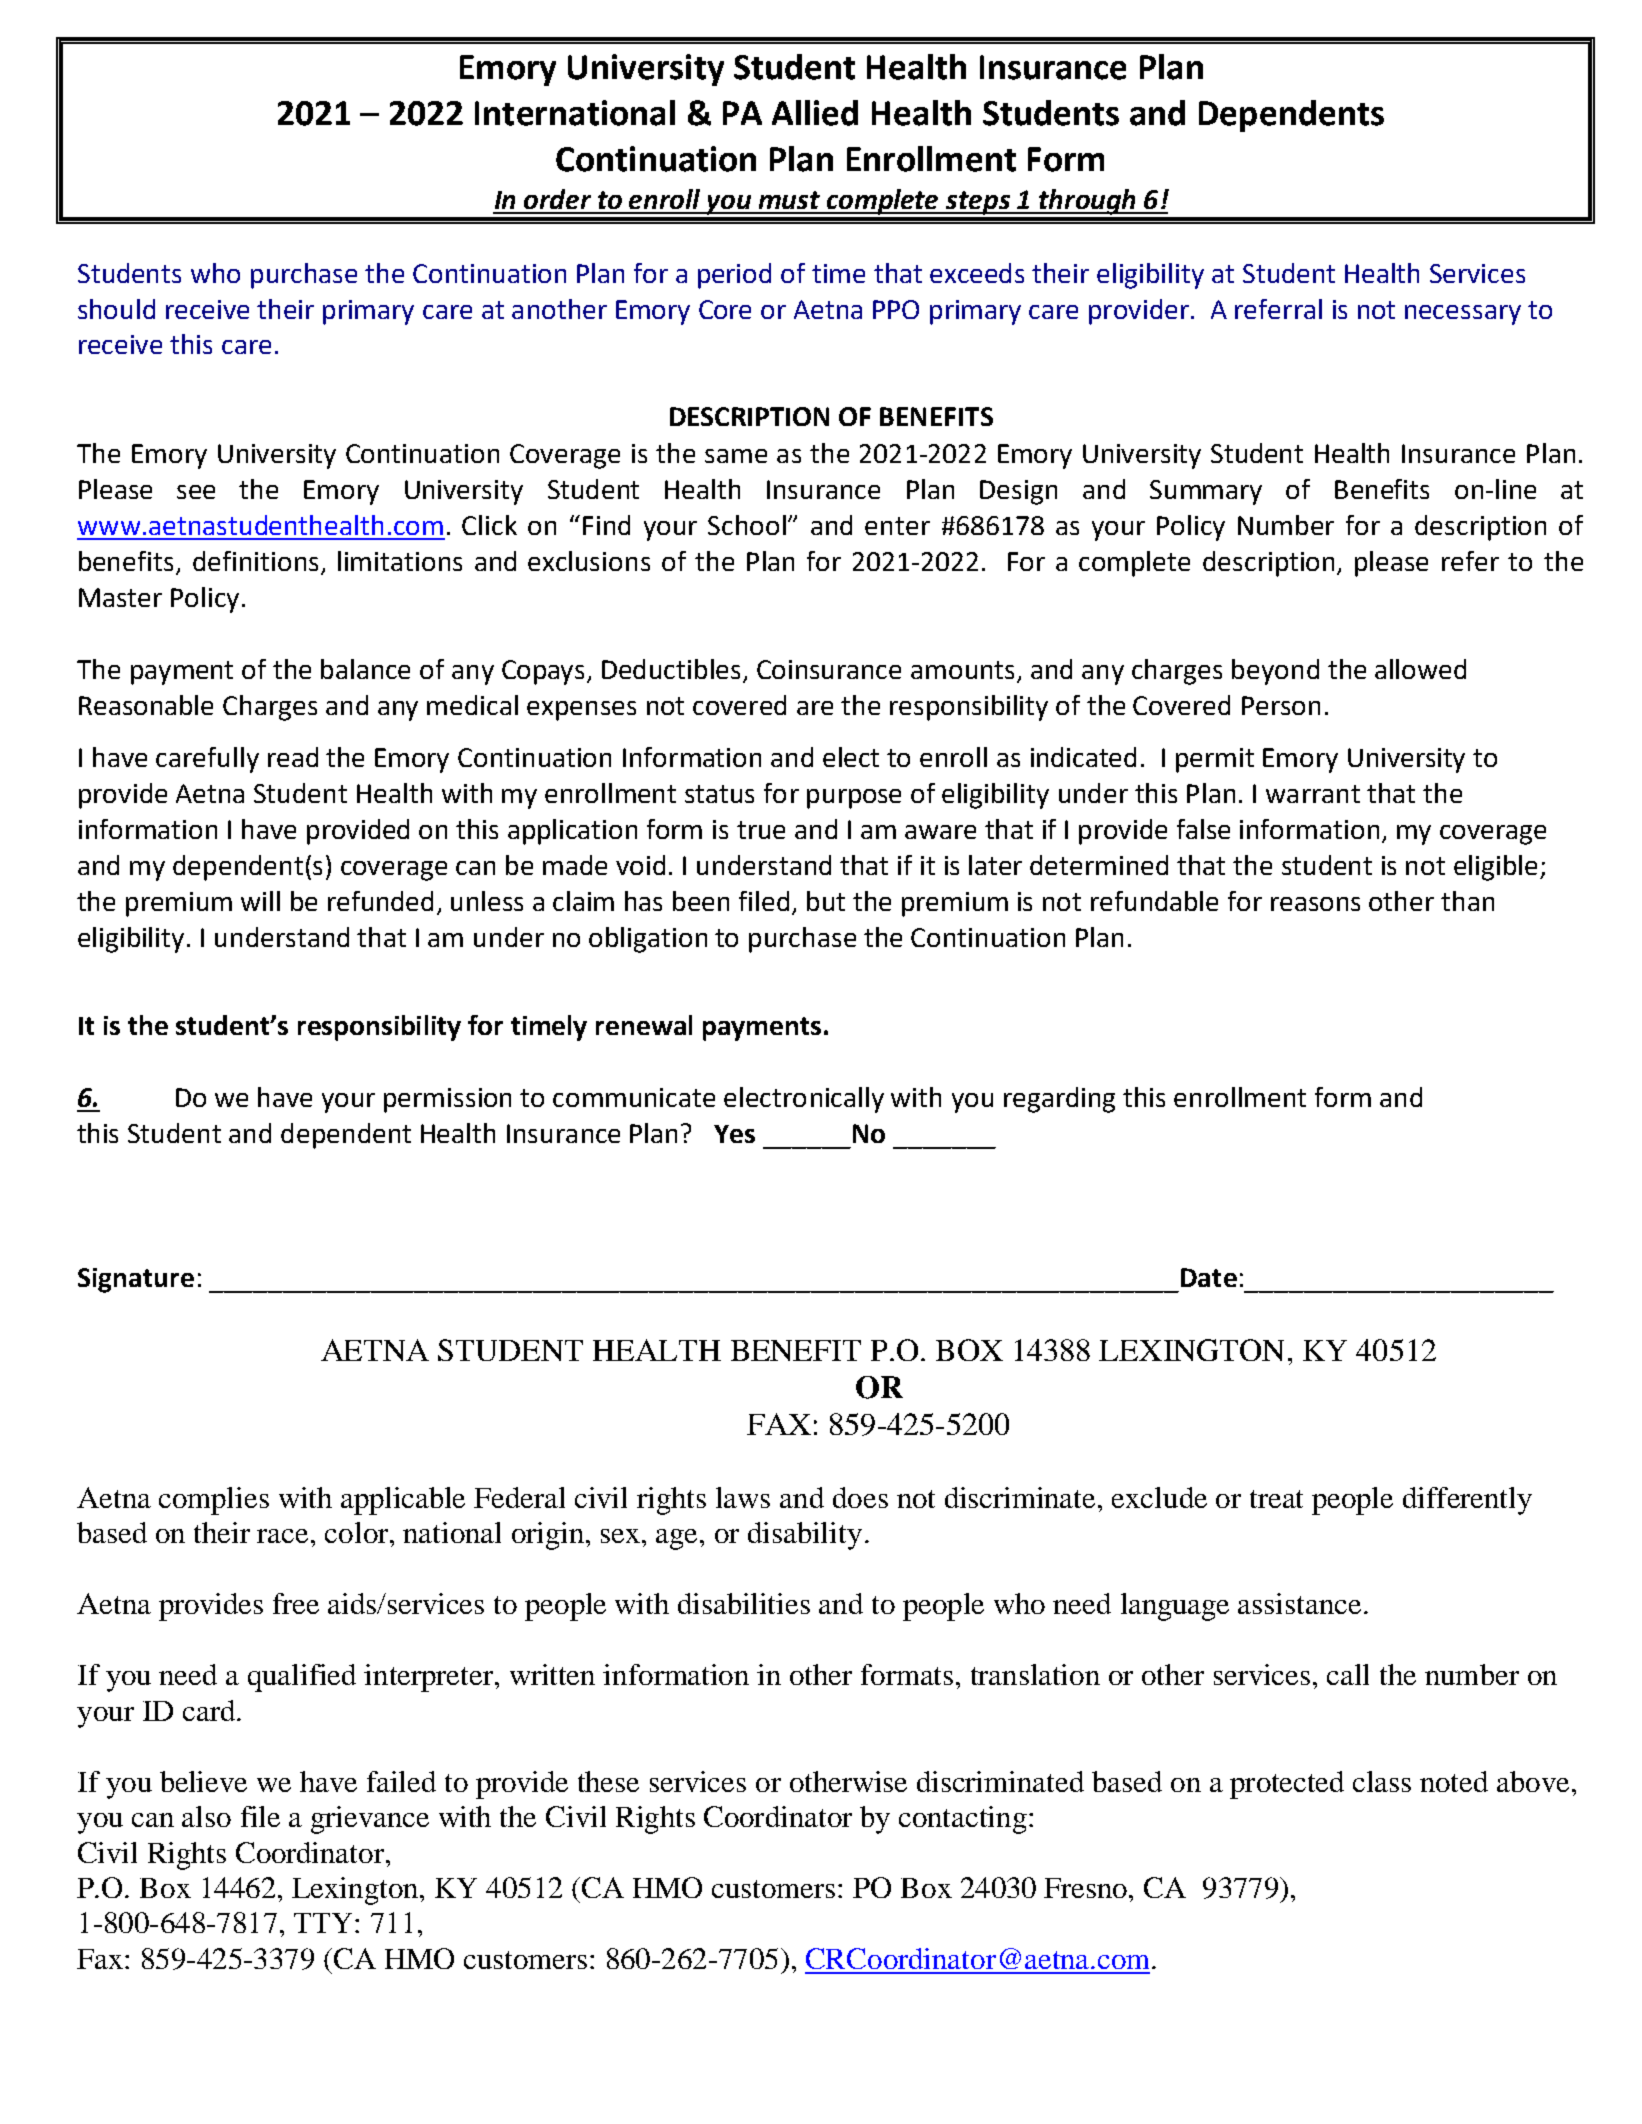 The image size is (1642, 2124). I want to click on contacting, so click(963, 1820).
